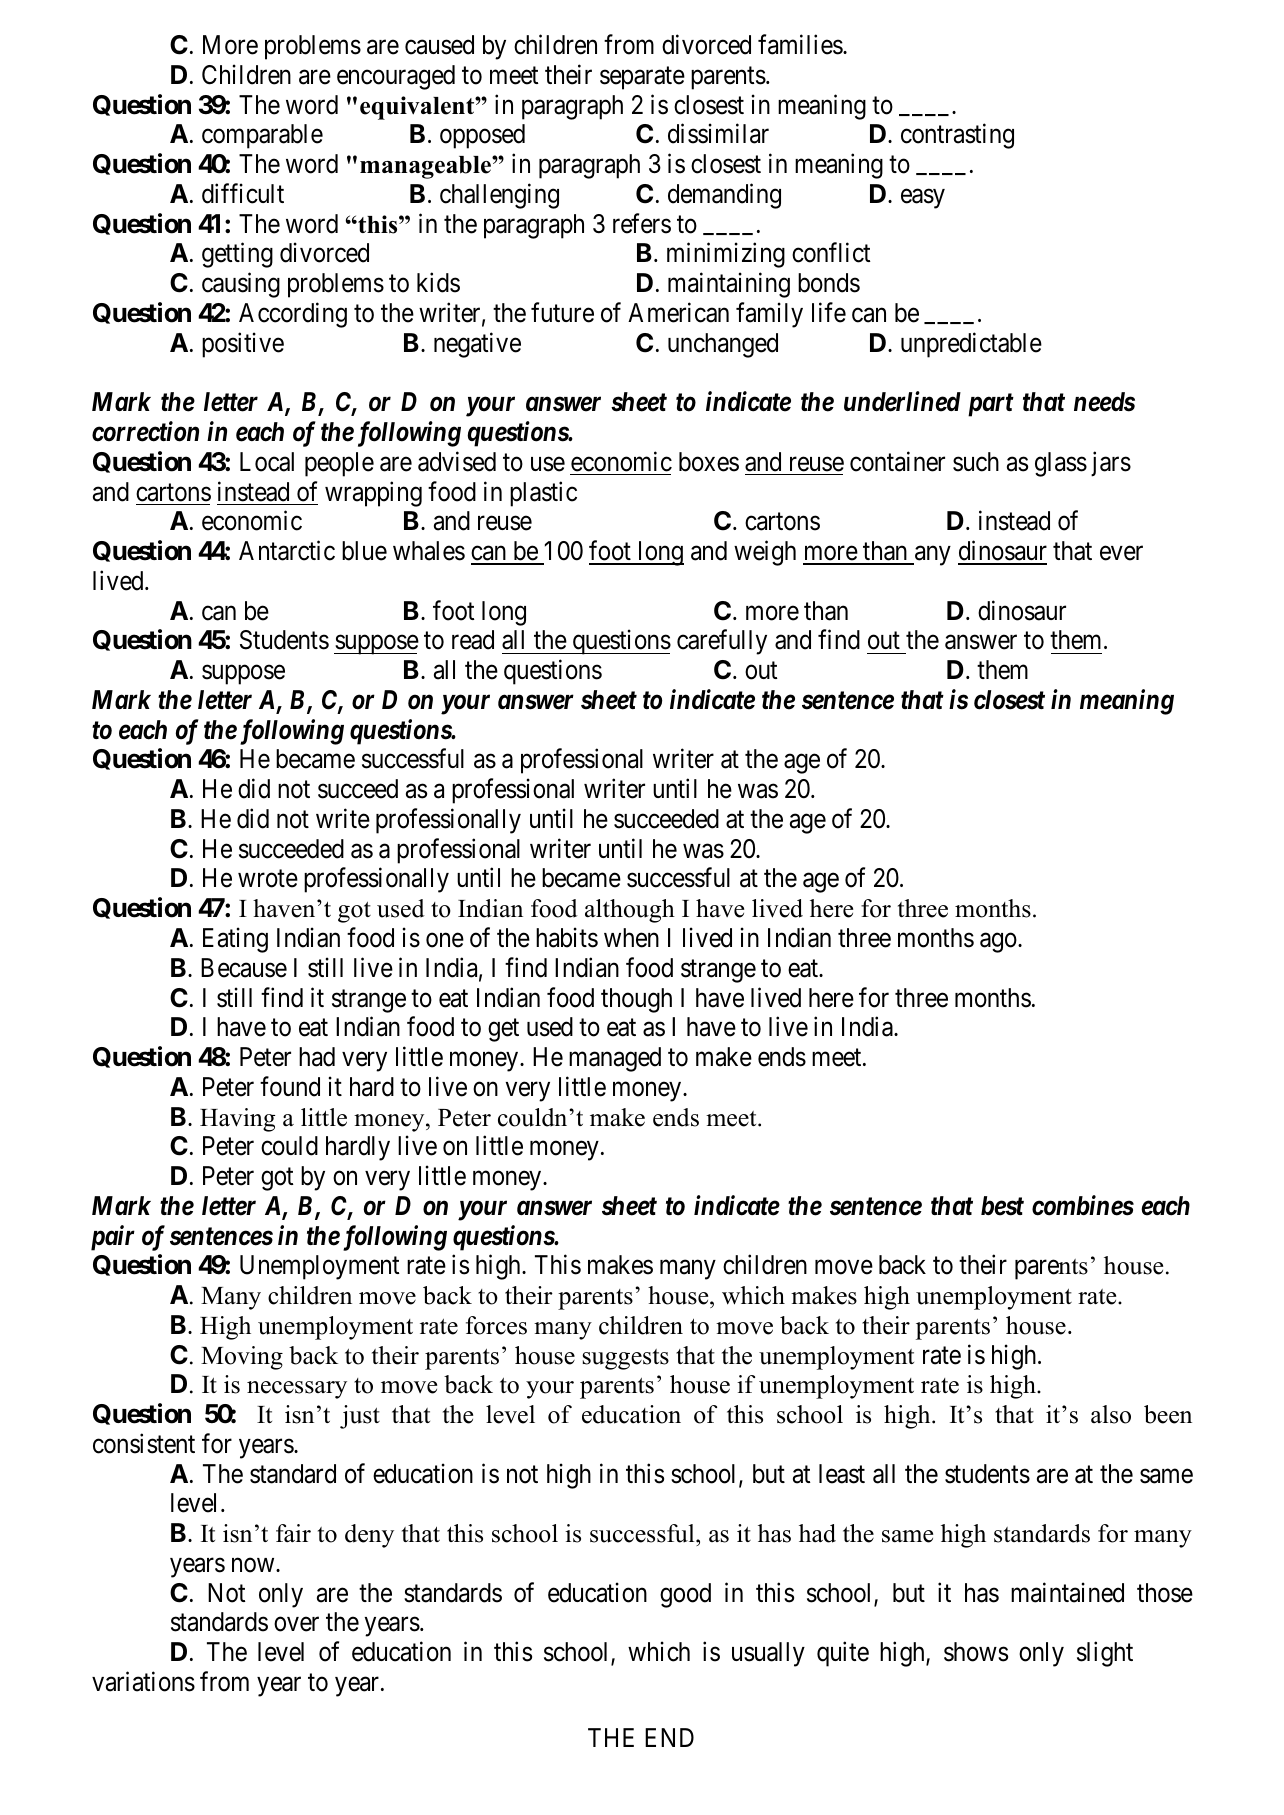  I want to click on Having, so click(237, 1120).
